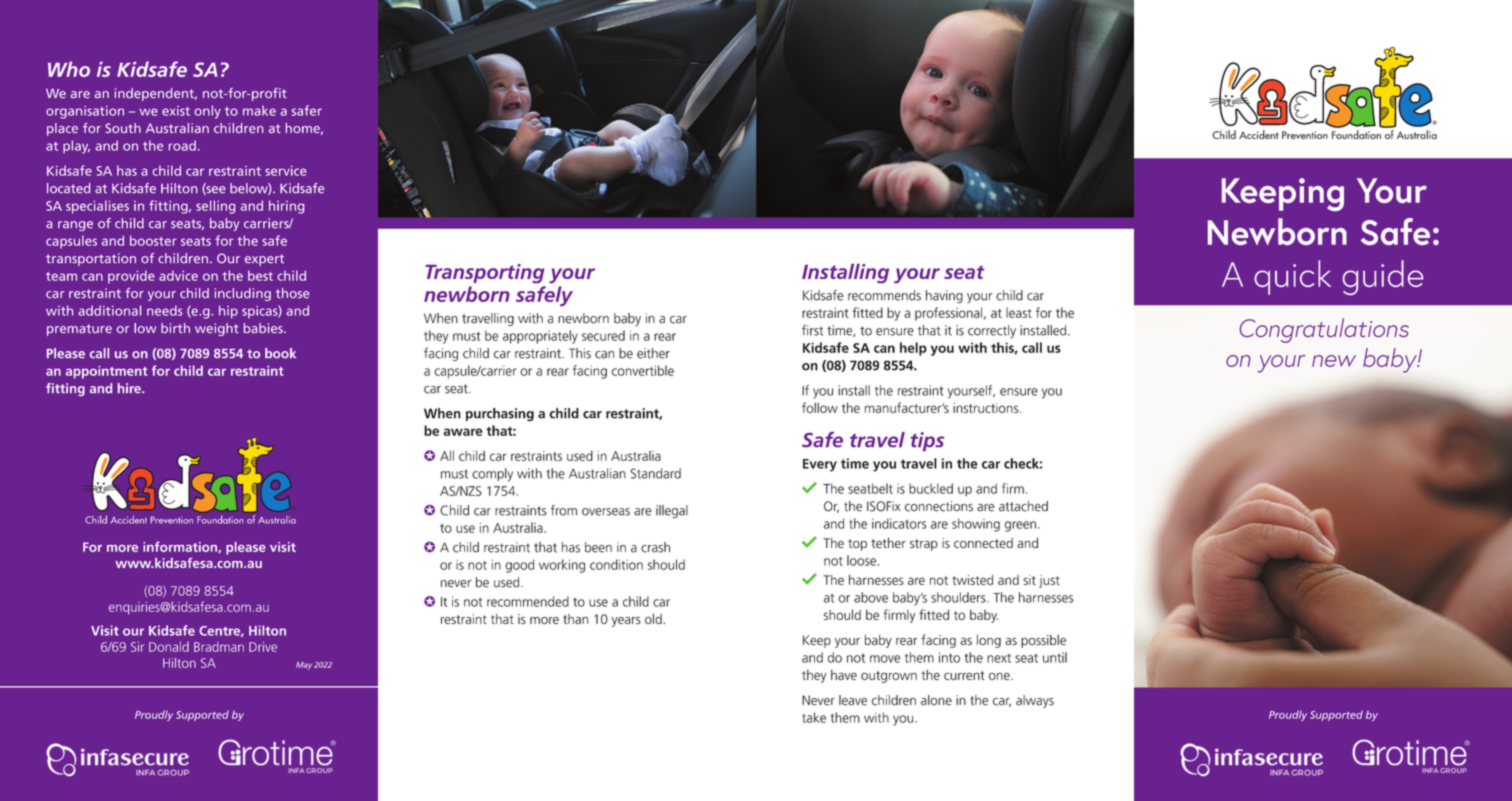  Describe the element at coordinates (519, 566) in the screenshot. I see `good` at that location.
